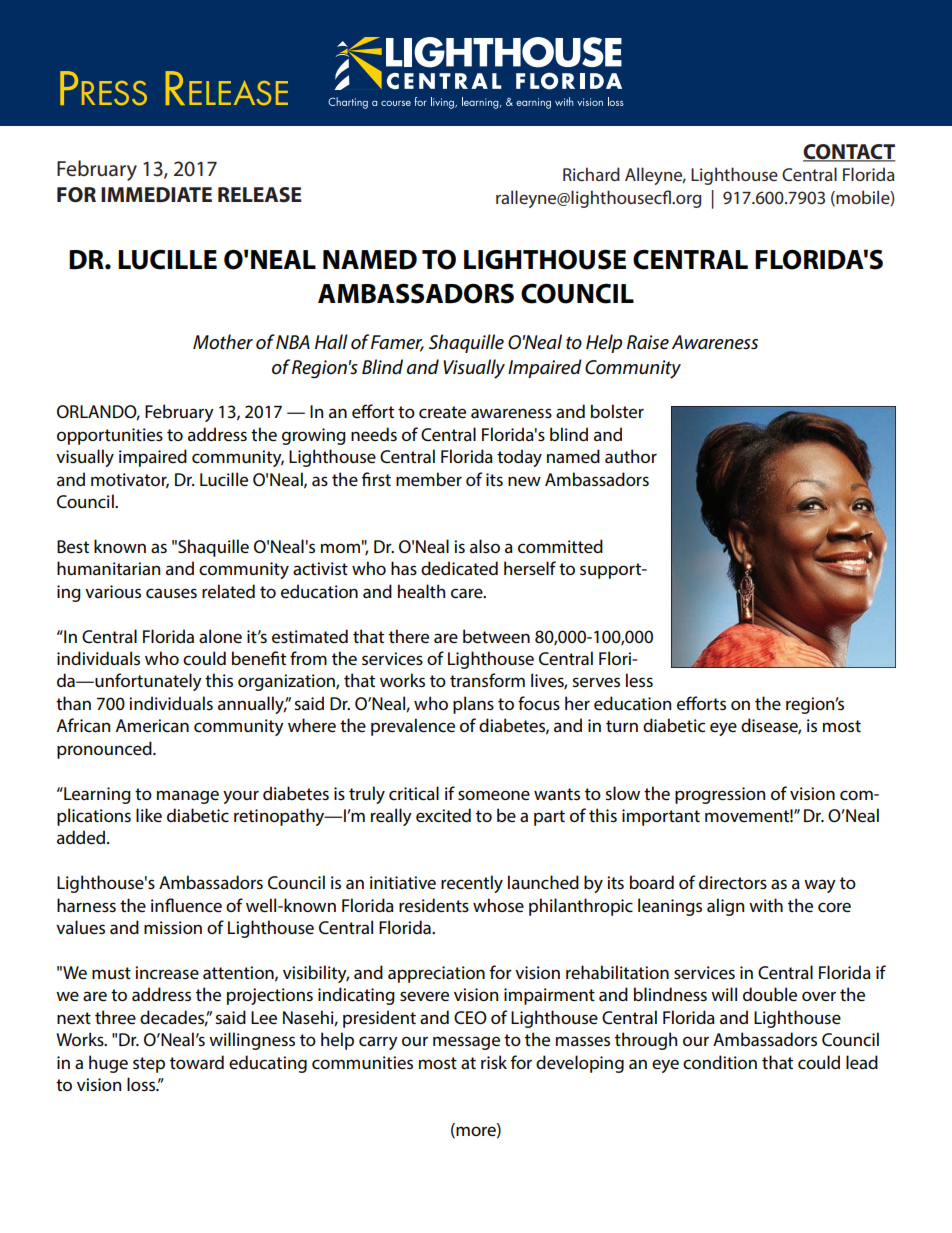 This document has width=952, height=1233. Describe the element at coordinates (720, 1062) in the document. I see `condition` at that location.
